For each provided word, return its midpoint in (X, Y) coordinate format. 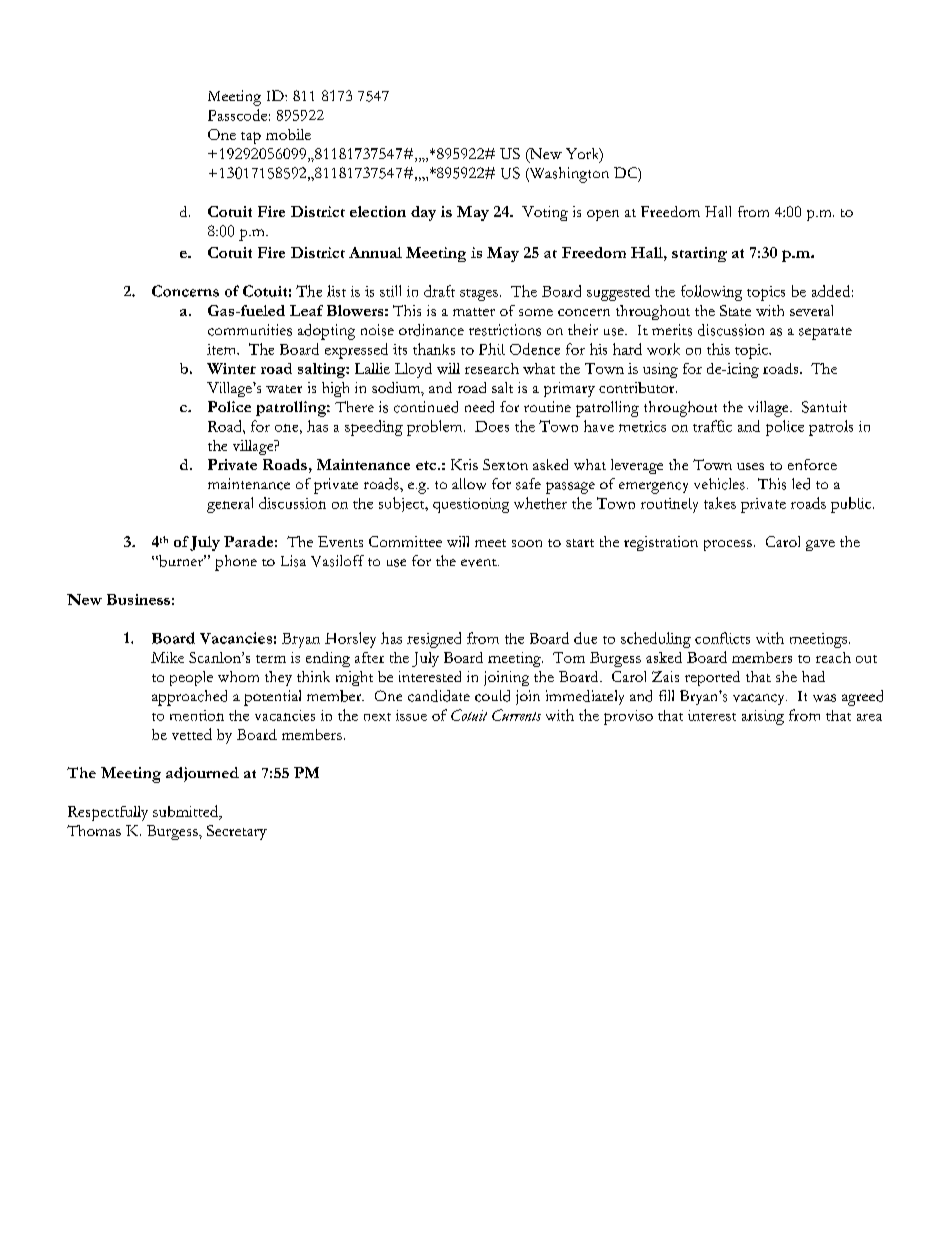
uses (750, 466)
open (603, 215)
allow (469, 484)
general (230, 505)
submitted (187, 812)
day (423, 213)
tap (251, 138)
